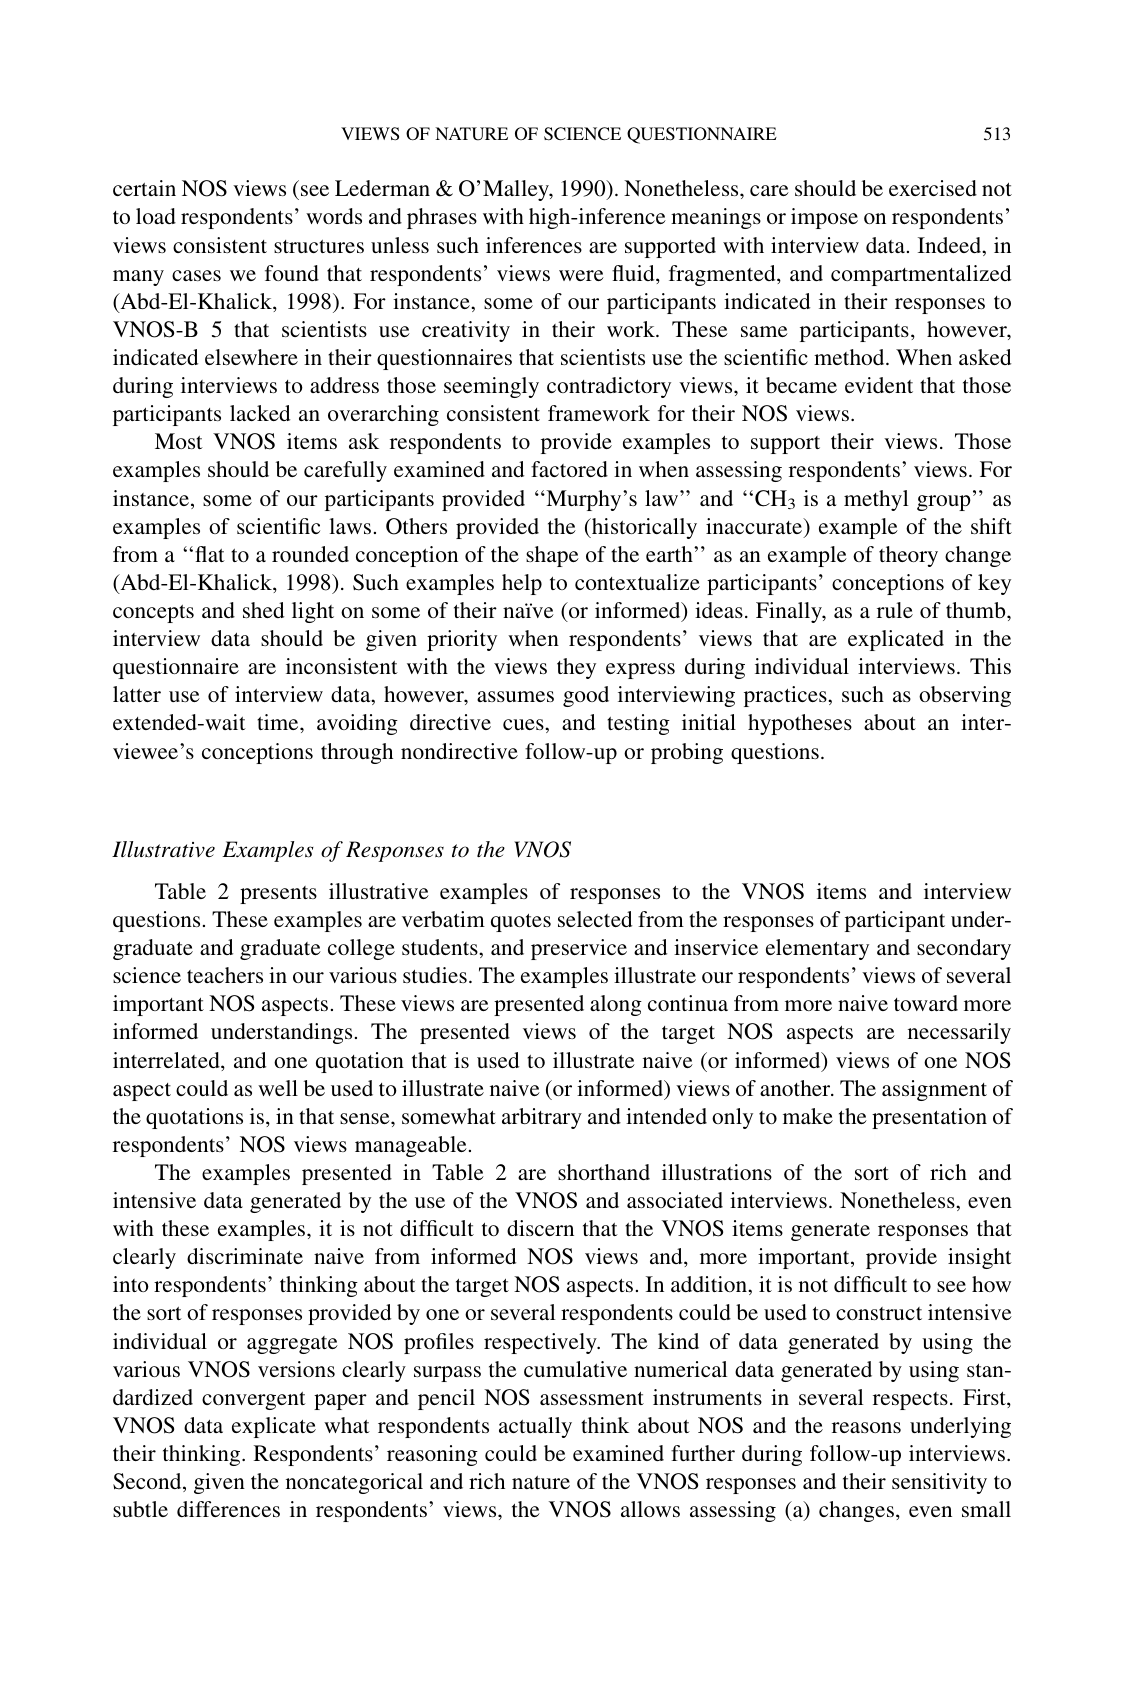 Image resolution: width=1138 pixels, height=1693 pixels. Describe the element at coordinates (908, 556) in the image. I see `theory` at that location.
